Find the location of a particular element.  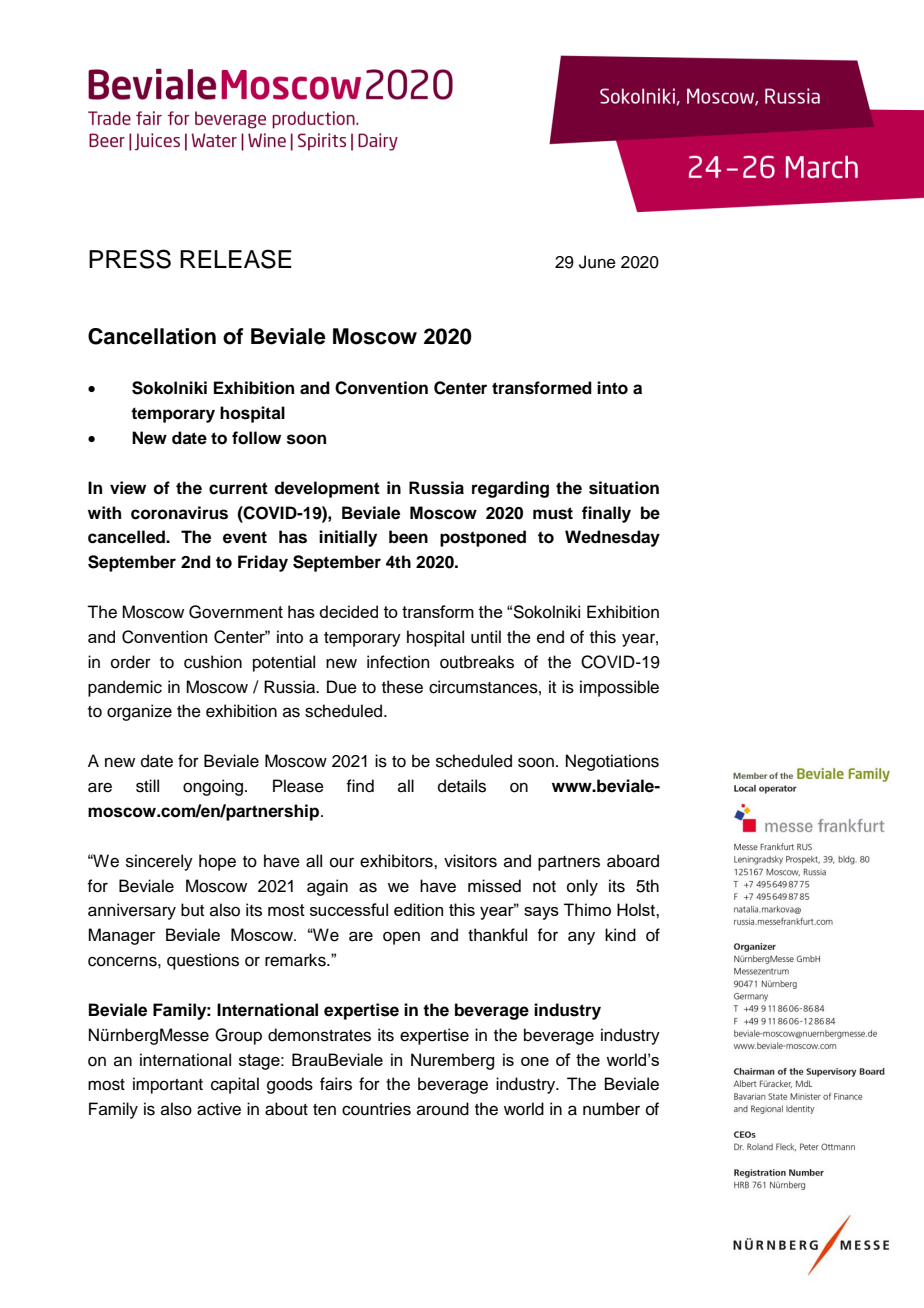

RELEASE is located at coordinates (236, 259).
